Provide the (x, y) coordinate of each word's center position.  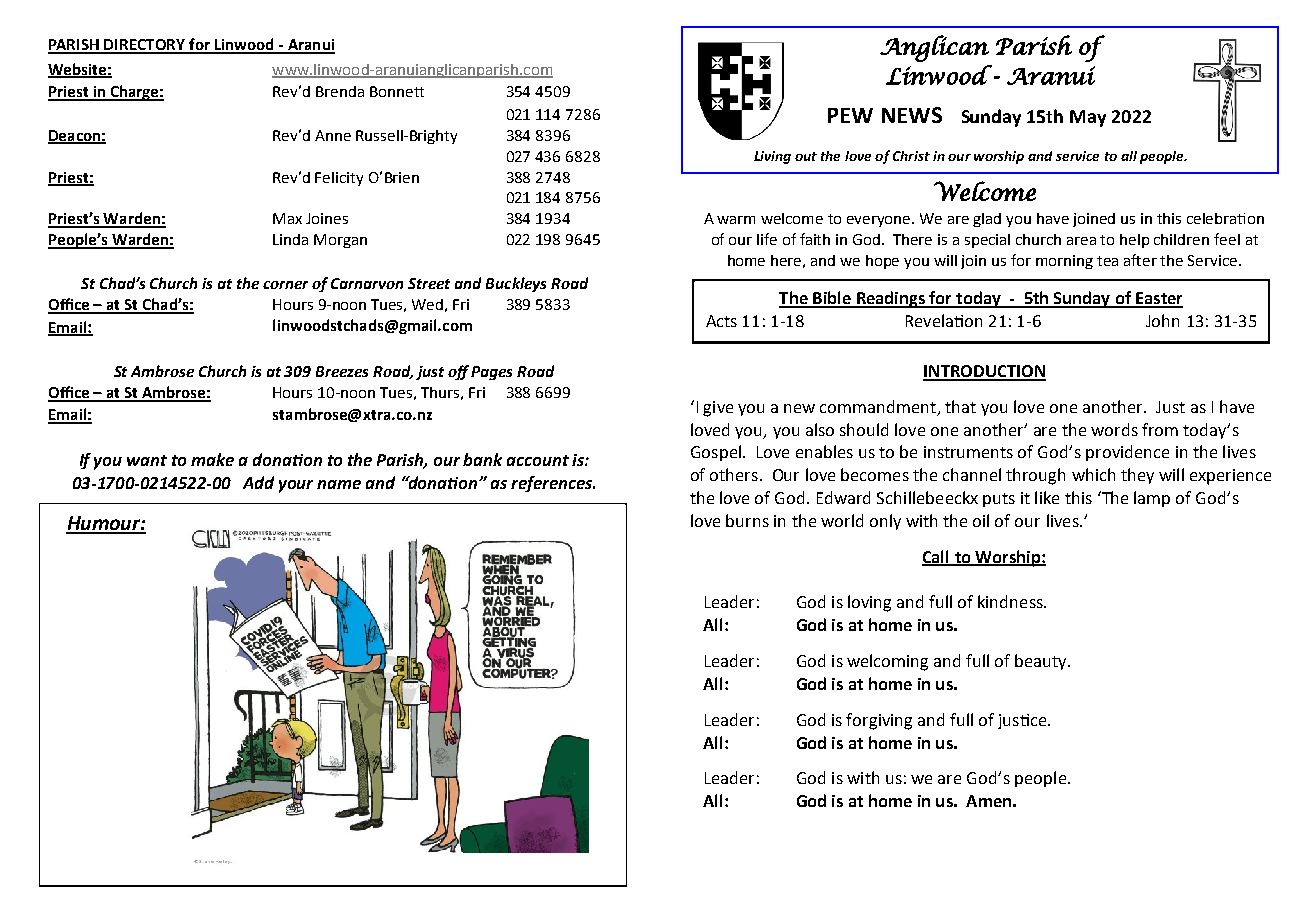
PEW (850, 115)
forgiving (879, 721)
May (1088, 118)
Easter (1158, 299)
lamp (1152, 499)
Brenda (340, 91)
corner (285, 285)
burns (747, 520)
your (296, 486)
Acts (721, 321)
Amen (988, 801)
